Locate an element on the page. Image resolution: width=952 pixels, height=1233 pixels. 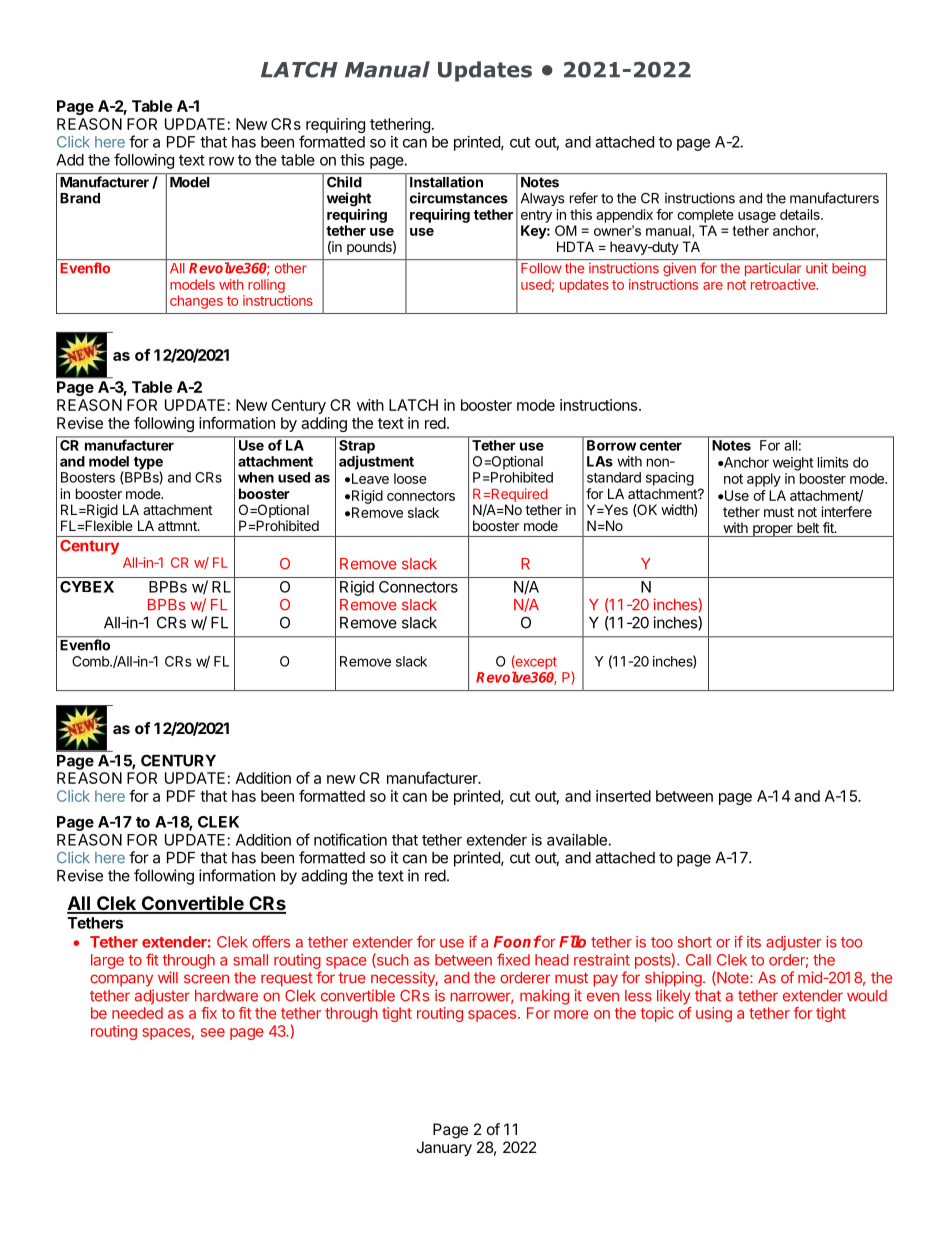
Brand is located at coordinates (80, 198).
